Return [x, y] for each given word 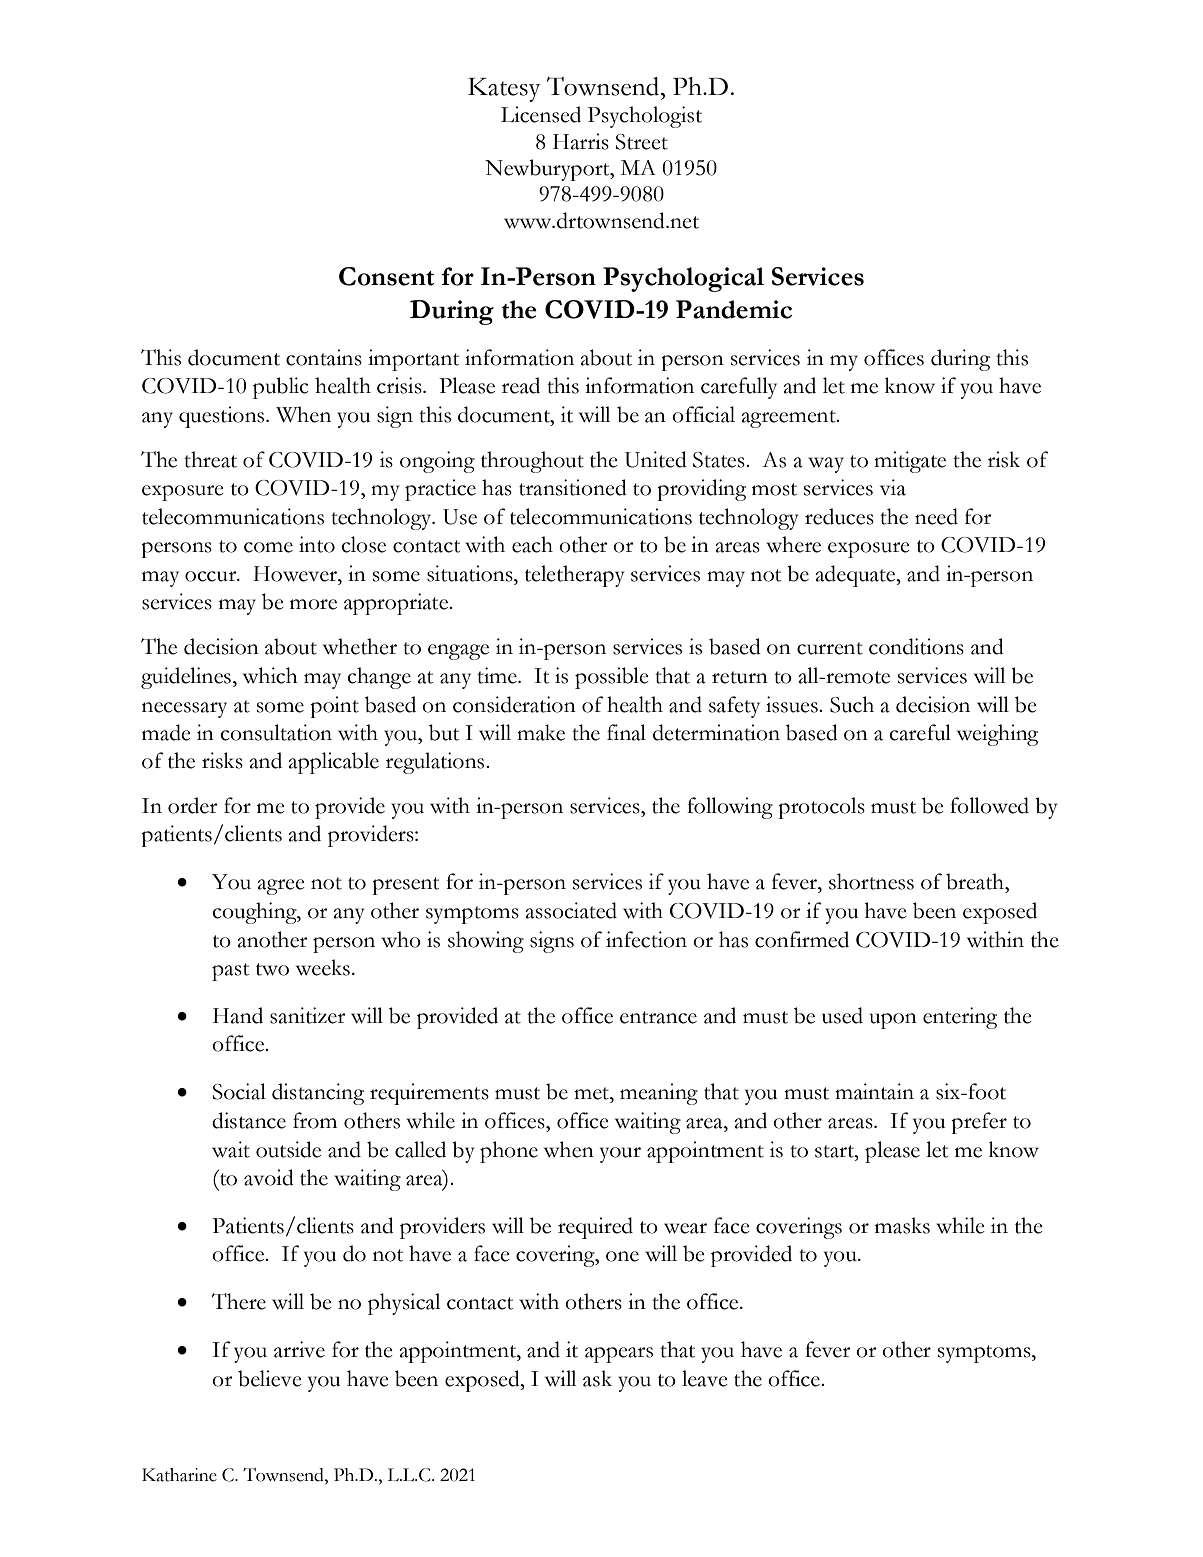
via [893, 487]
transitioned [573, 487]
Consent [386, 276]
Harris [581, 141]
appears [619, 1355]
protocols [821, 808]
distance [249, 1120]
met [592, 1093]
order [193, 805]
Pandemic [734, 309]
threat [210, 459]
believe [270, 1378]
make [541, 732]
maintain [874, 1091]
